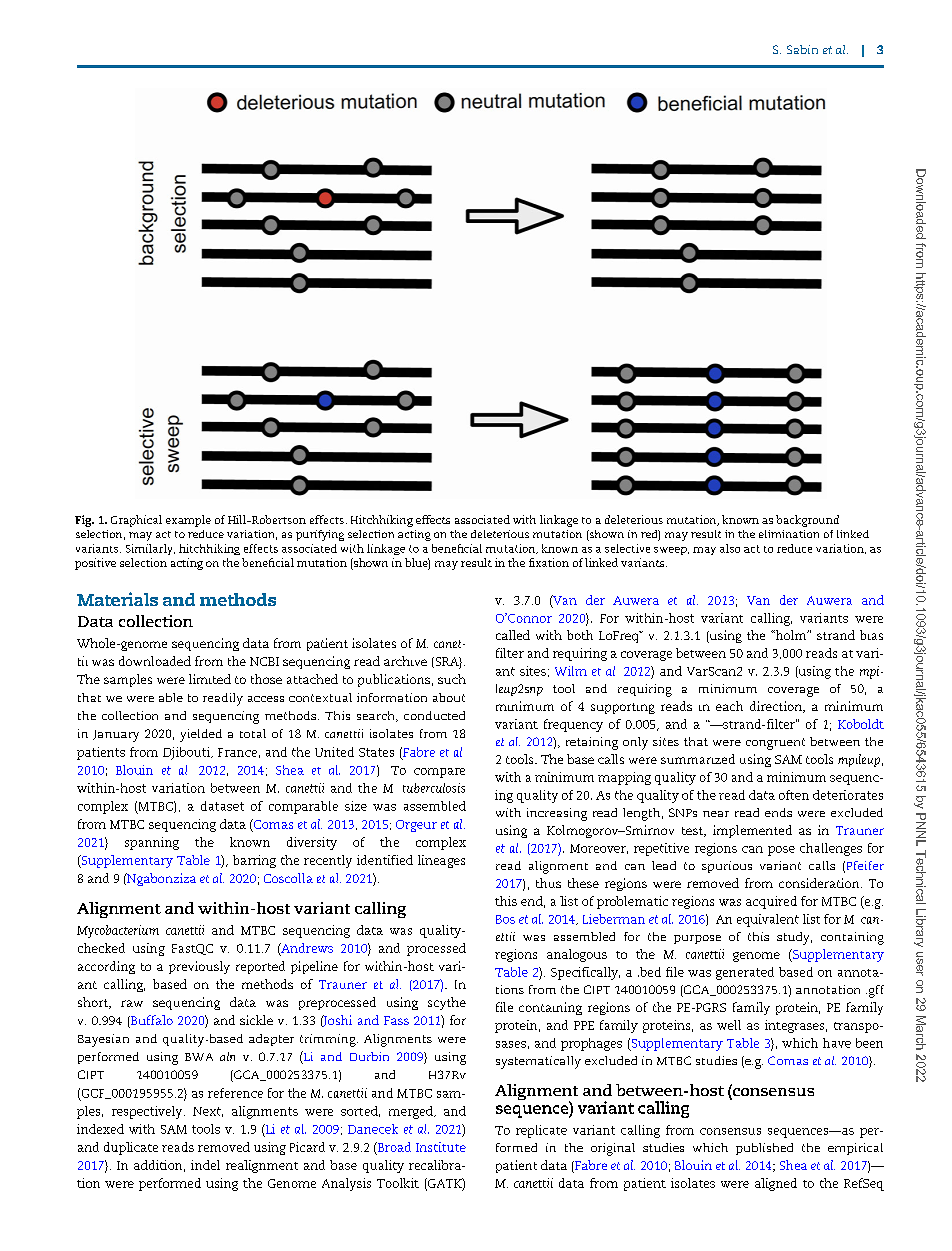 The height and width of the screenshot is (1251, 952). What do you see at coordinates (771, 902) in the screenshot?
I see `acquired` at bounding box center [771, 902].
